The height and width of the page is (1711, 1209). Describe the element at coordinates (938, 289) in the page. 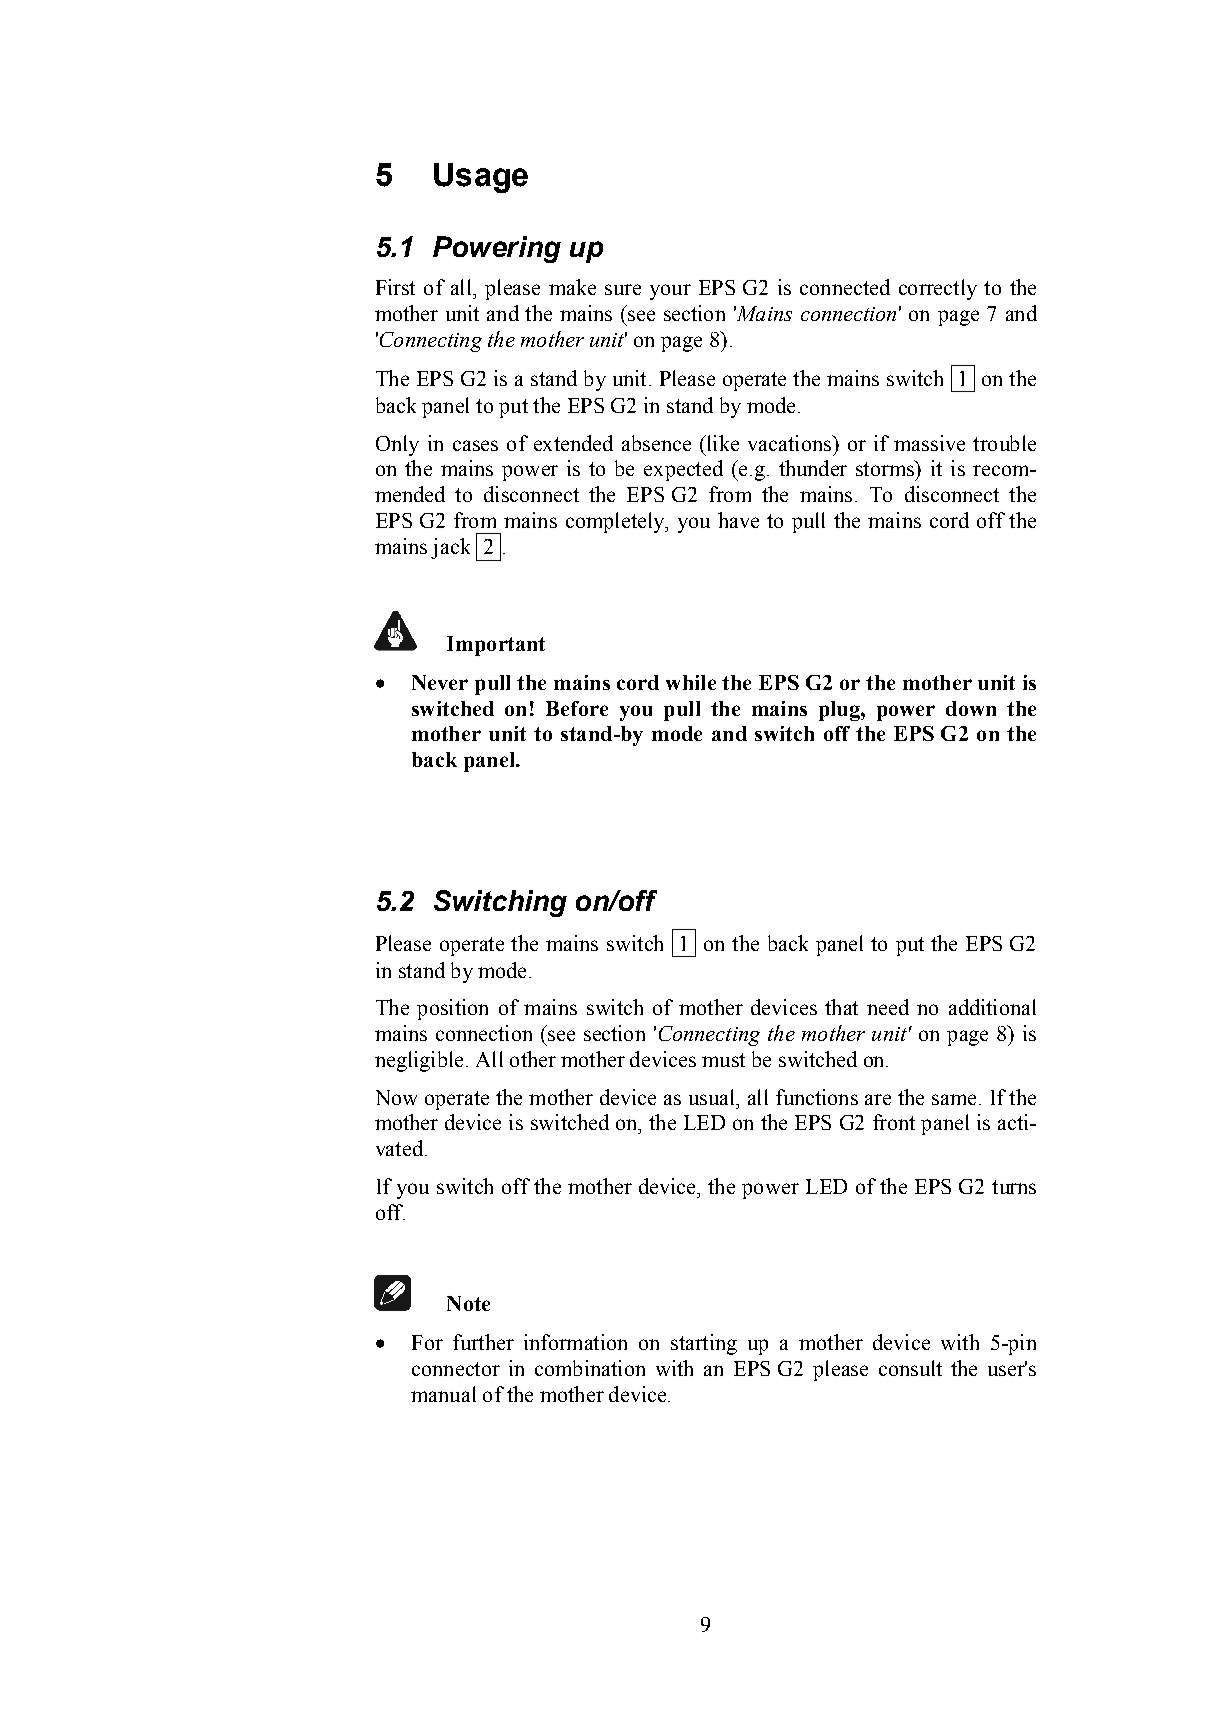

I see `correctly` at that location.
